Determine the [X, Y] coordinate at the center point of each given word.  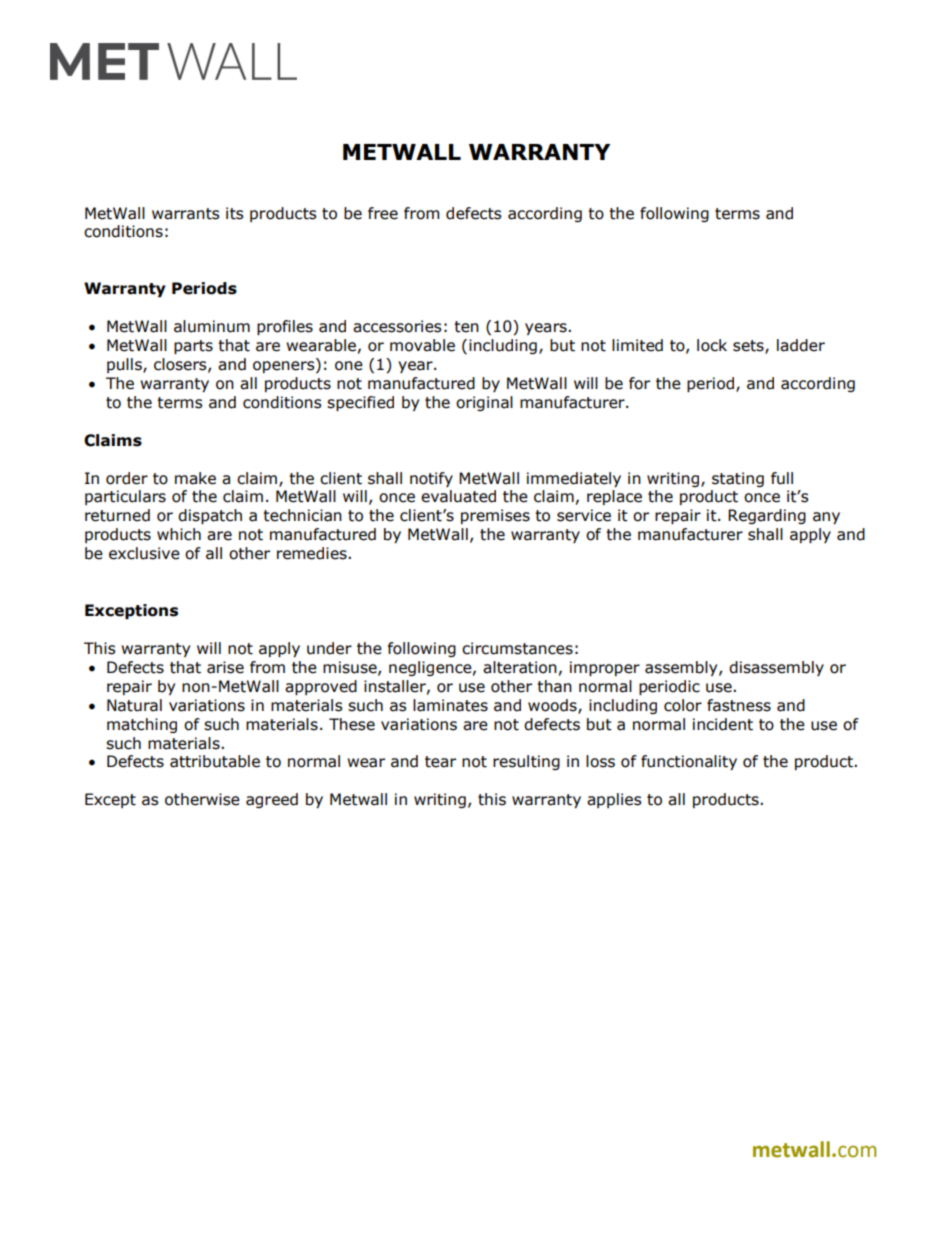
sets [749, 347]
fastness [739, 705]
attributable [215, 761]
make [195, 478]
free [383, 213]
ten [466, 327]
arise [225, 667]
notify [431, 479]
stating [738, 479]
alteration [520, 667]
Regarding [767, 516]
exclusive [144, 553]
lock [712, 345]
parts [193, 347]
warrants [186, 214]
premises [495, 516]
